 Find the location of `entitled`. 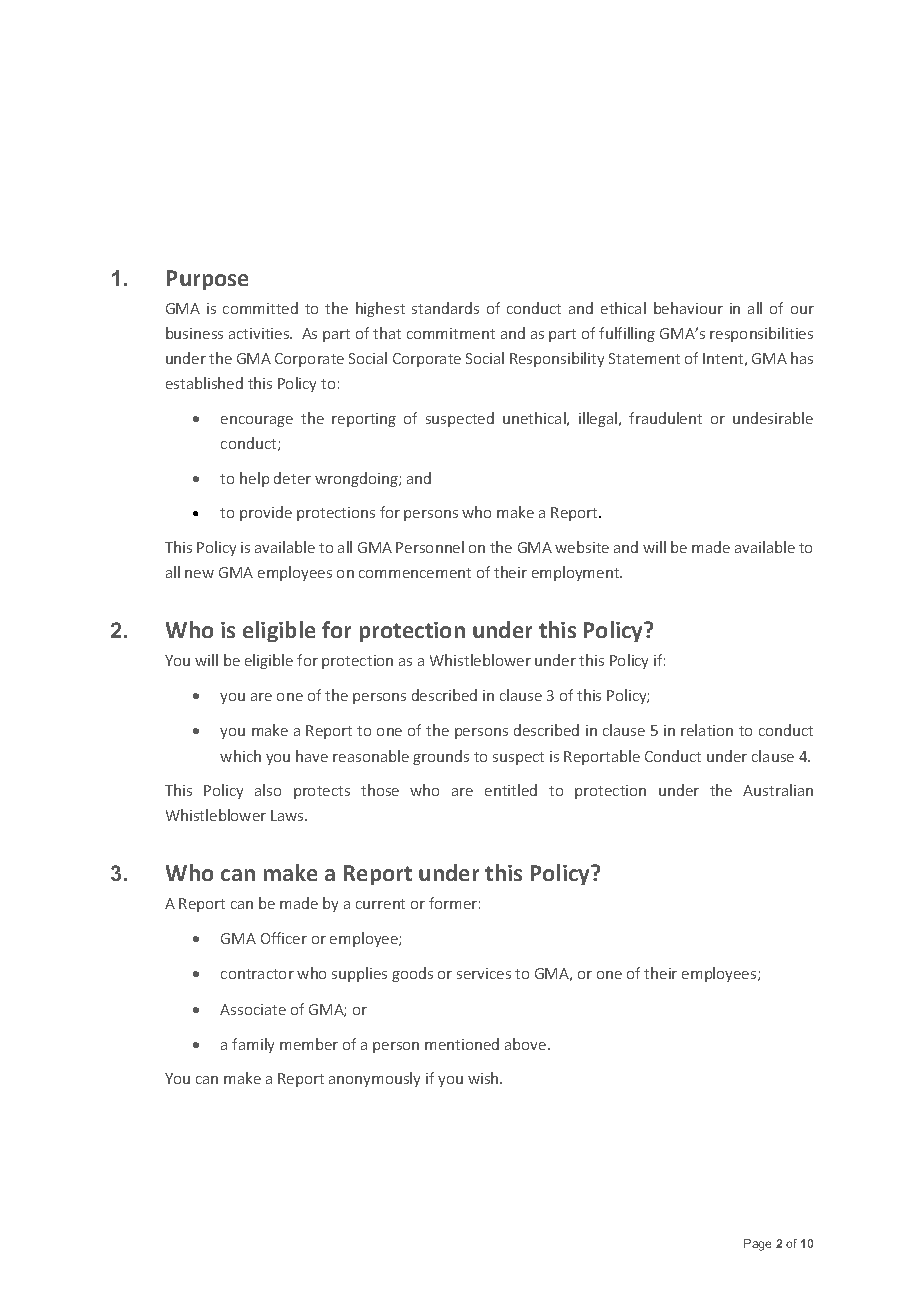

entitled is located at coordinates (511, 790).
